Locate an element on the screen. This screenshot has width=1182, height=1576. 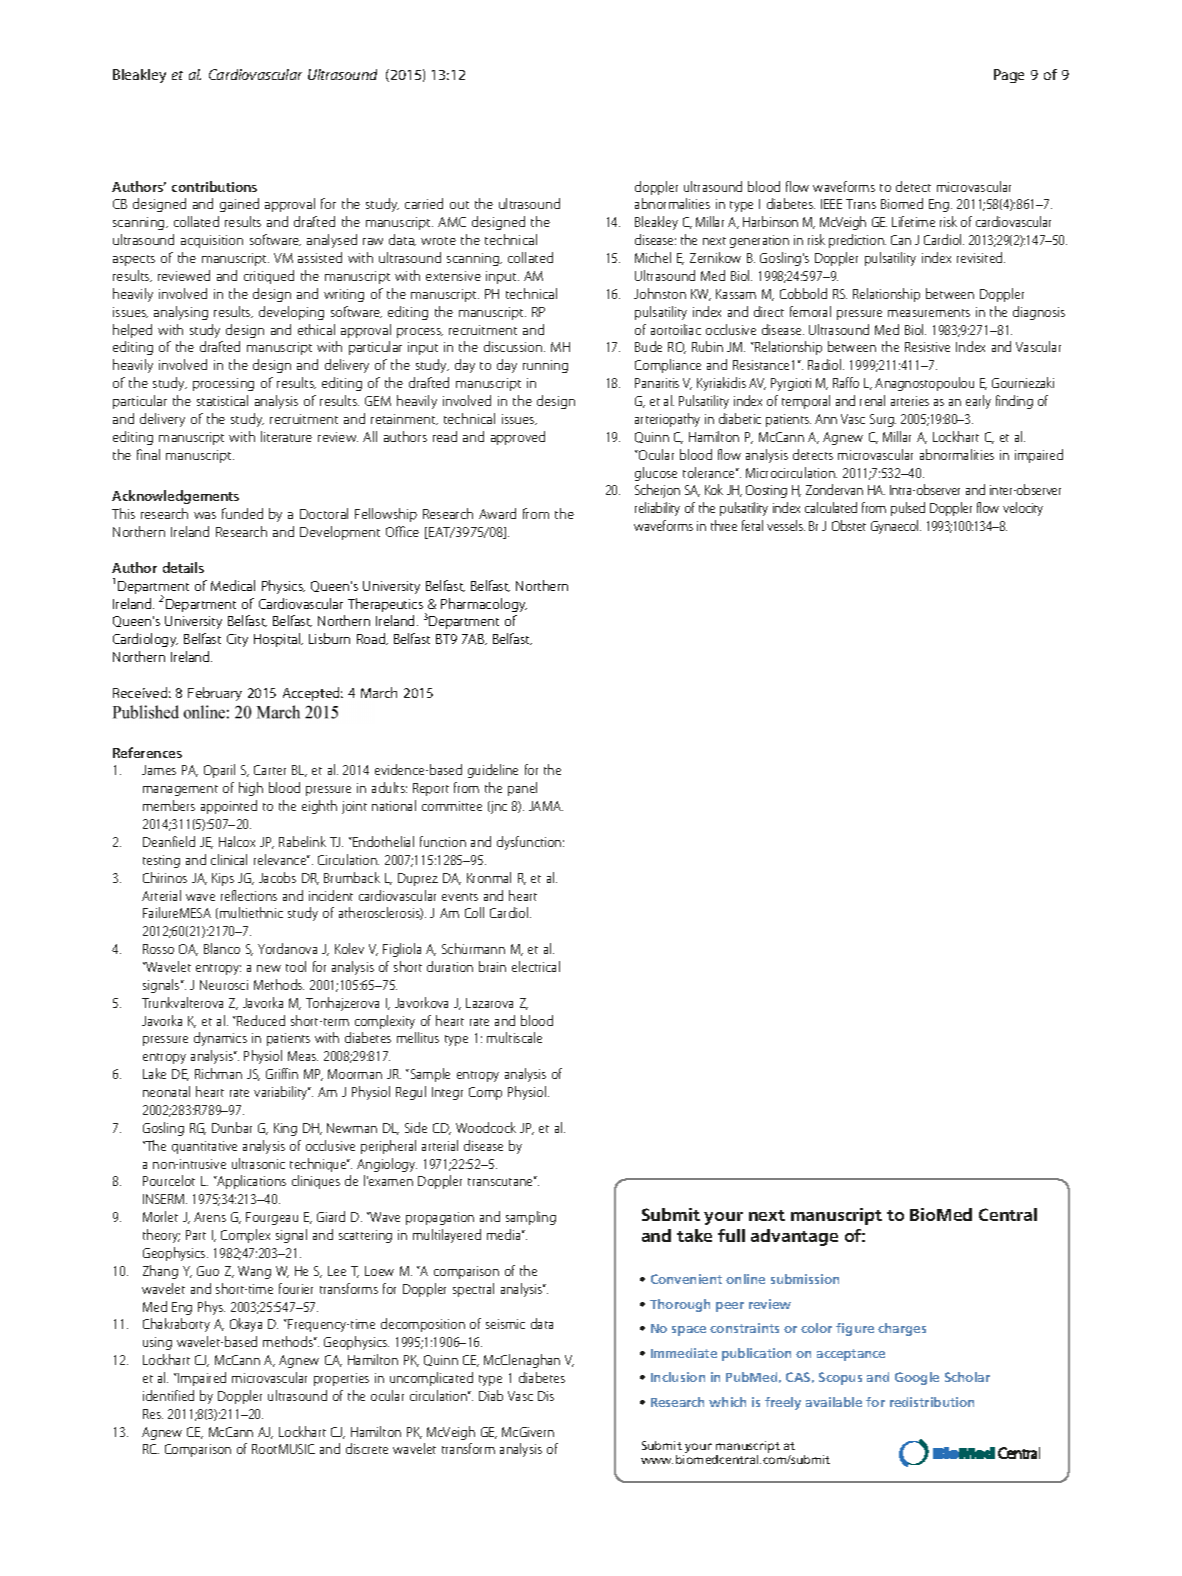
Page is located at coordinates (1009, 76).
